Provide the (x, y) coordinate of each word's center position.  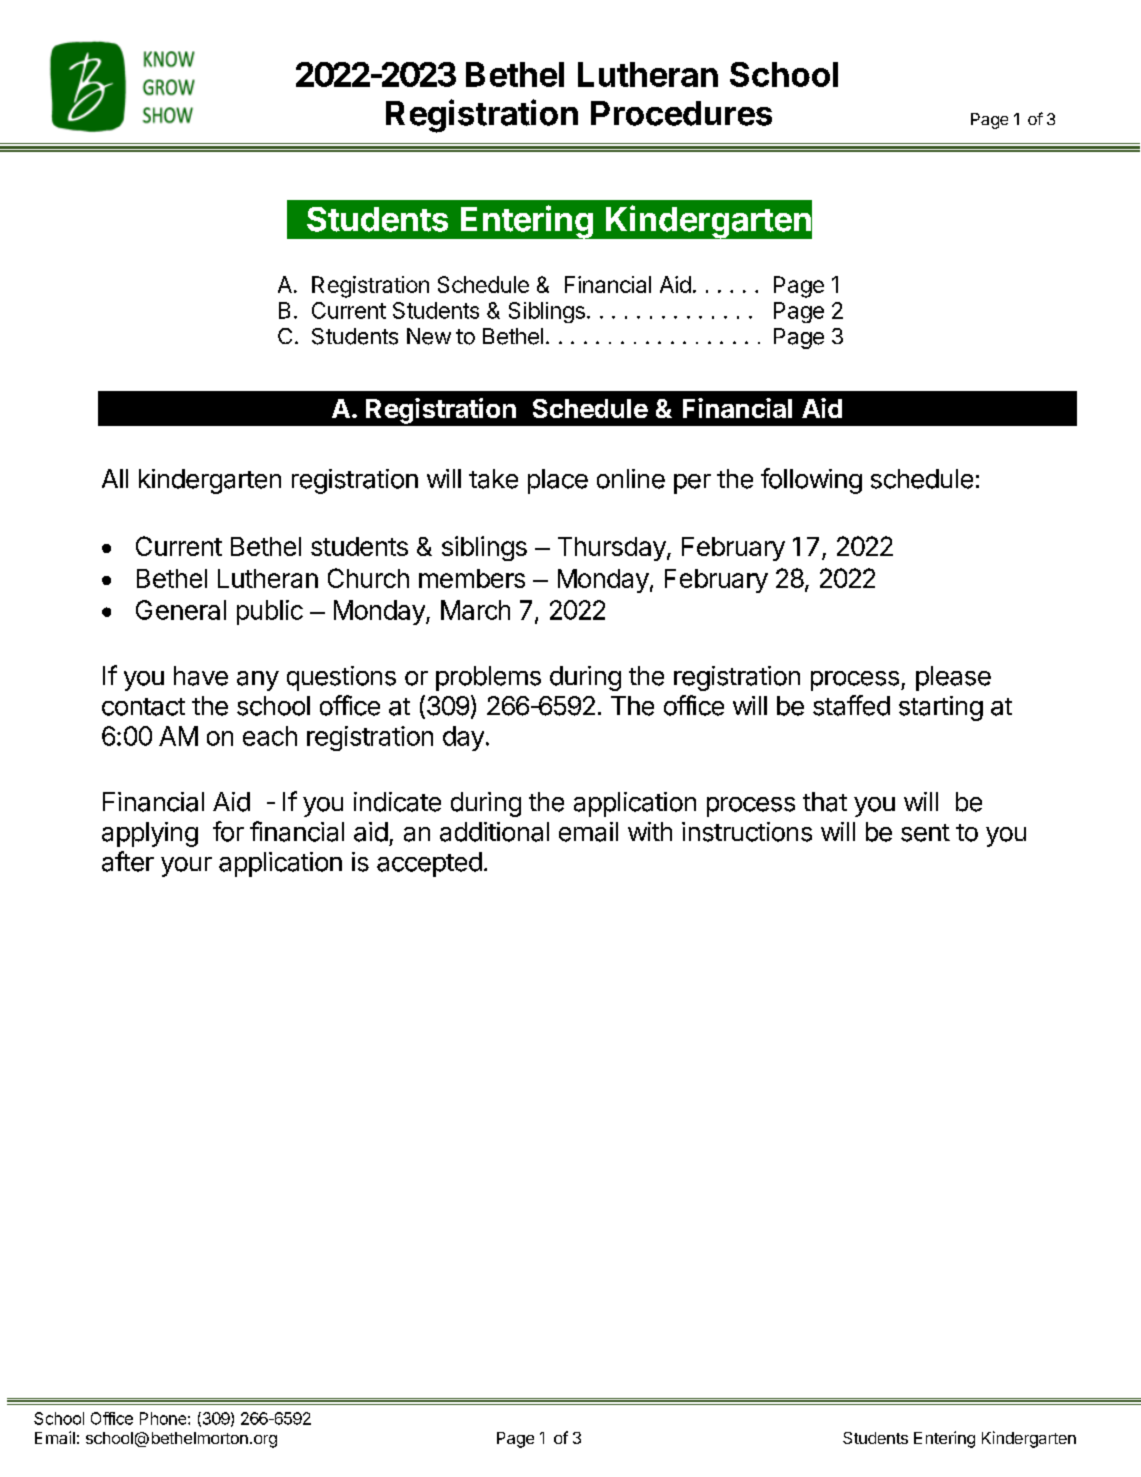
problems (488, 678)
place (558, 481)
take (493, 479)
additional (494, 832)
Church (368, 578)
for (228, 831)
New (429, 336)
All (115, 478)
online (631, 479)
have (201, 676)
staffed (851, 705)
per (692, 484)
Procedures (681, 113)
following (811, 481)
